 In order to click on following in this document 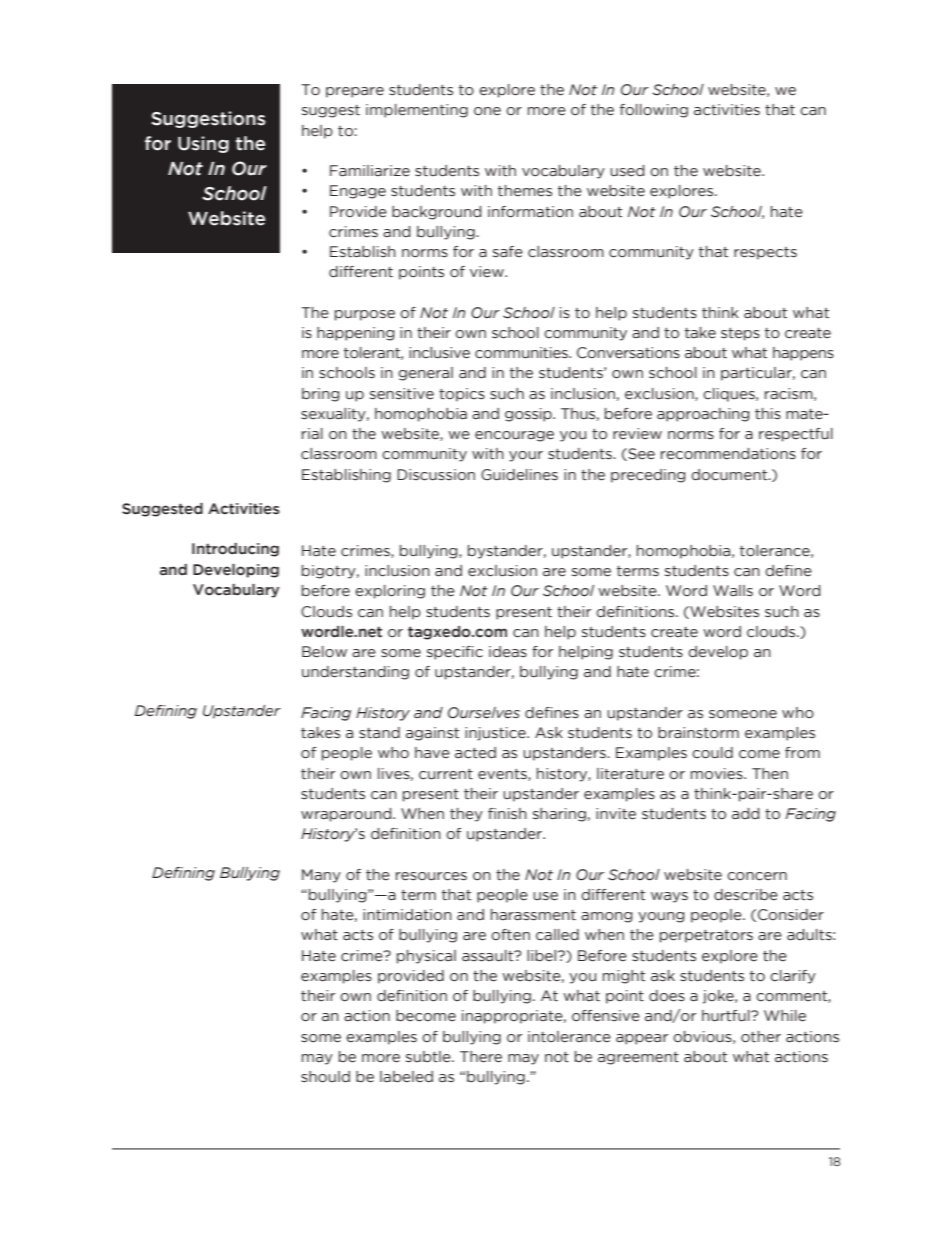, I will do `click(654, 111)`.
